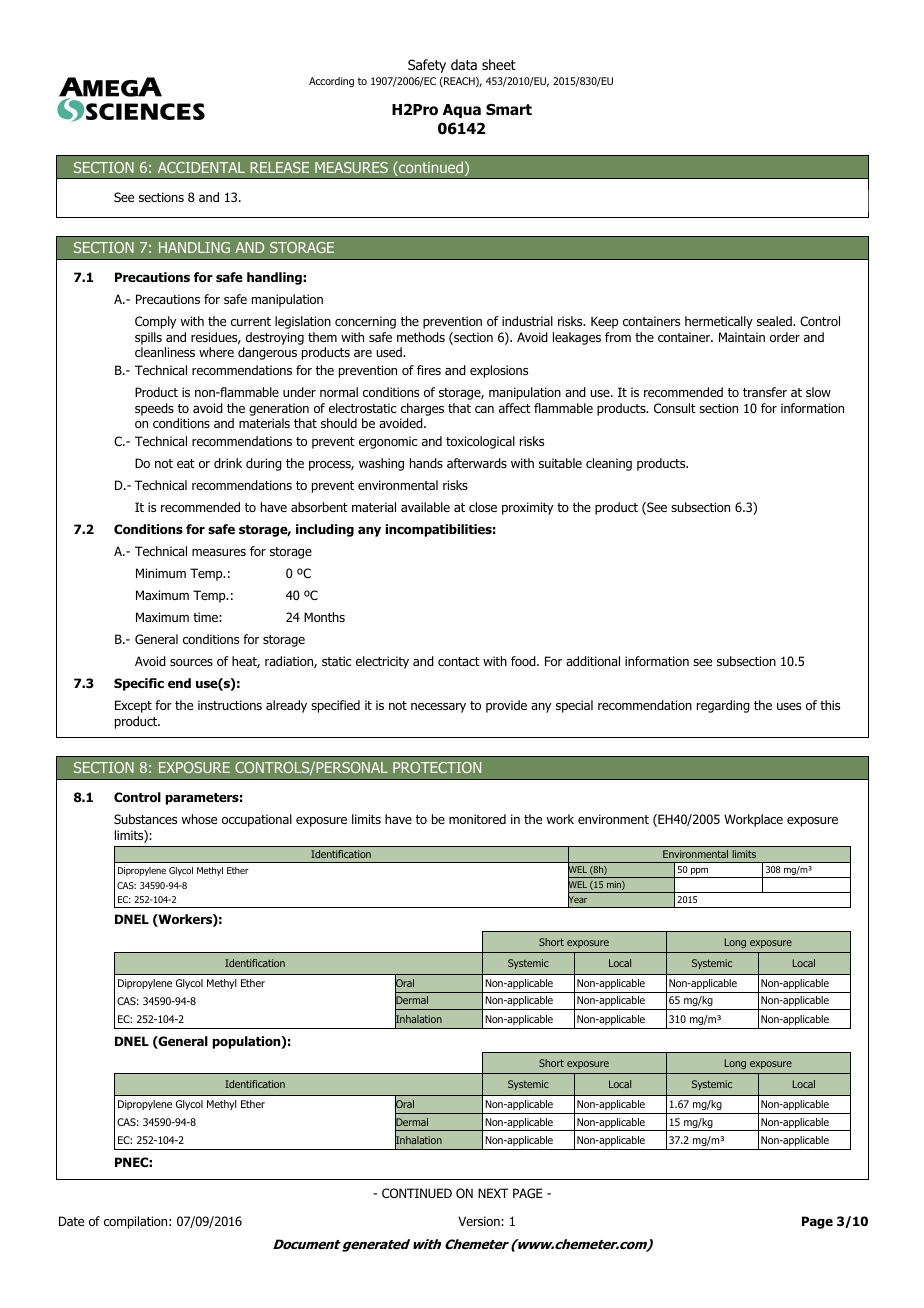 The image size is (924, 1308). What do you see at coordinates (459, 661) in the screenshot?
I see `contact` at bounding box center [459, 661].
